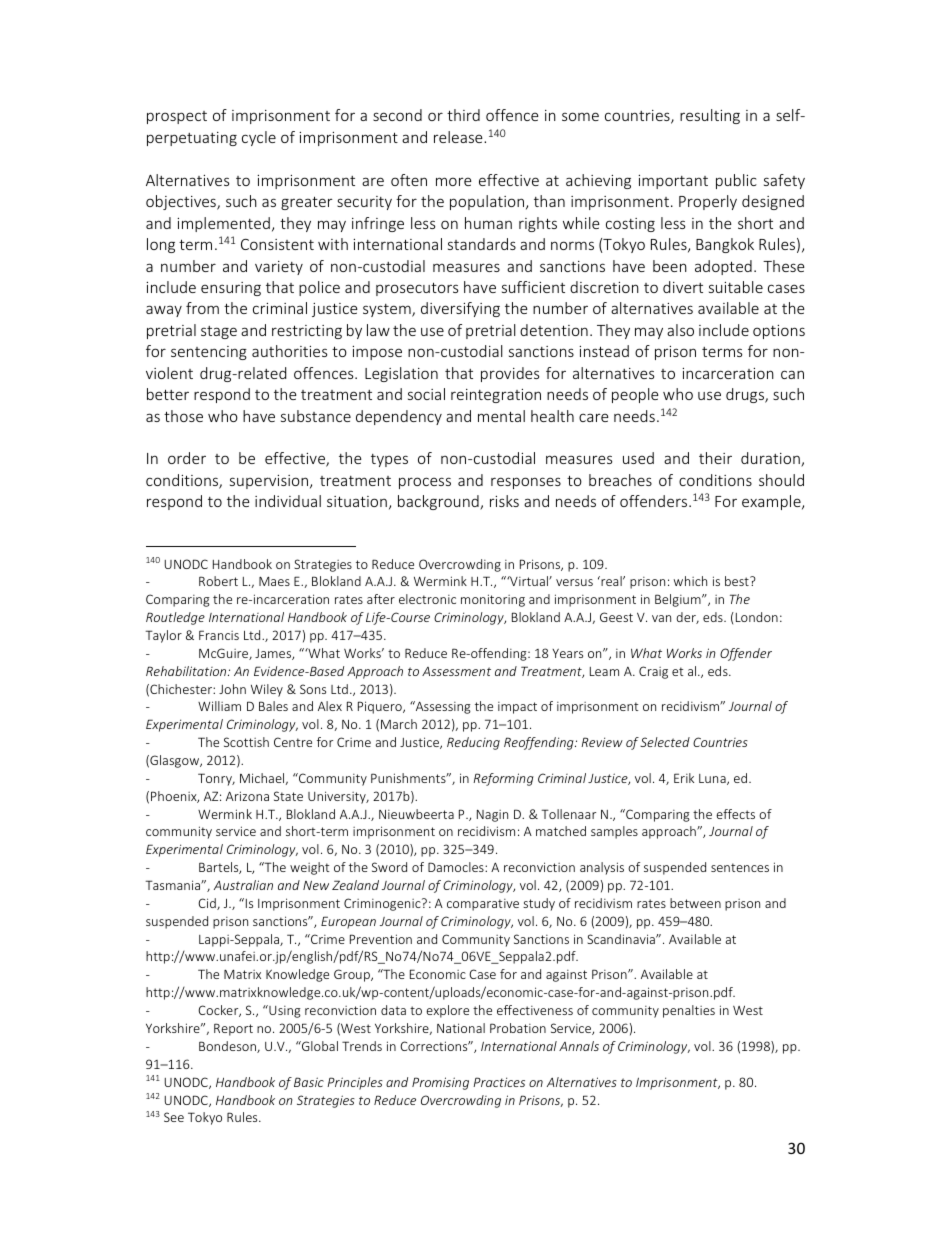  Describe the element at coordinates (247, 796) in the screenshot. I see `Arizona` at that location.
